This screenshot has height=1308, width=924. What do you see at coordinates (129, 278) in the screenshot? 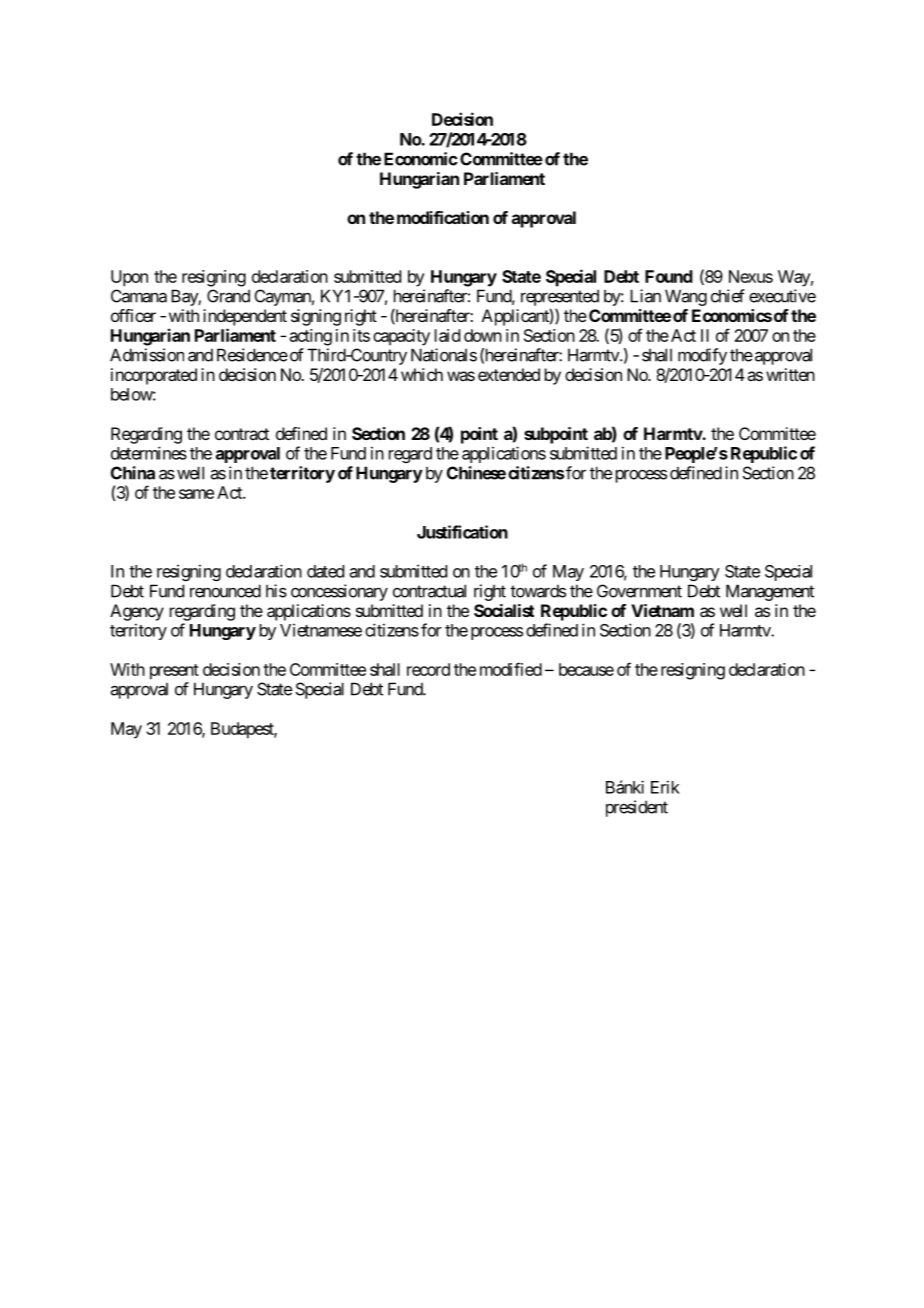
I see `Upon` at bounding box center [129, 278].
